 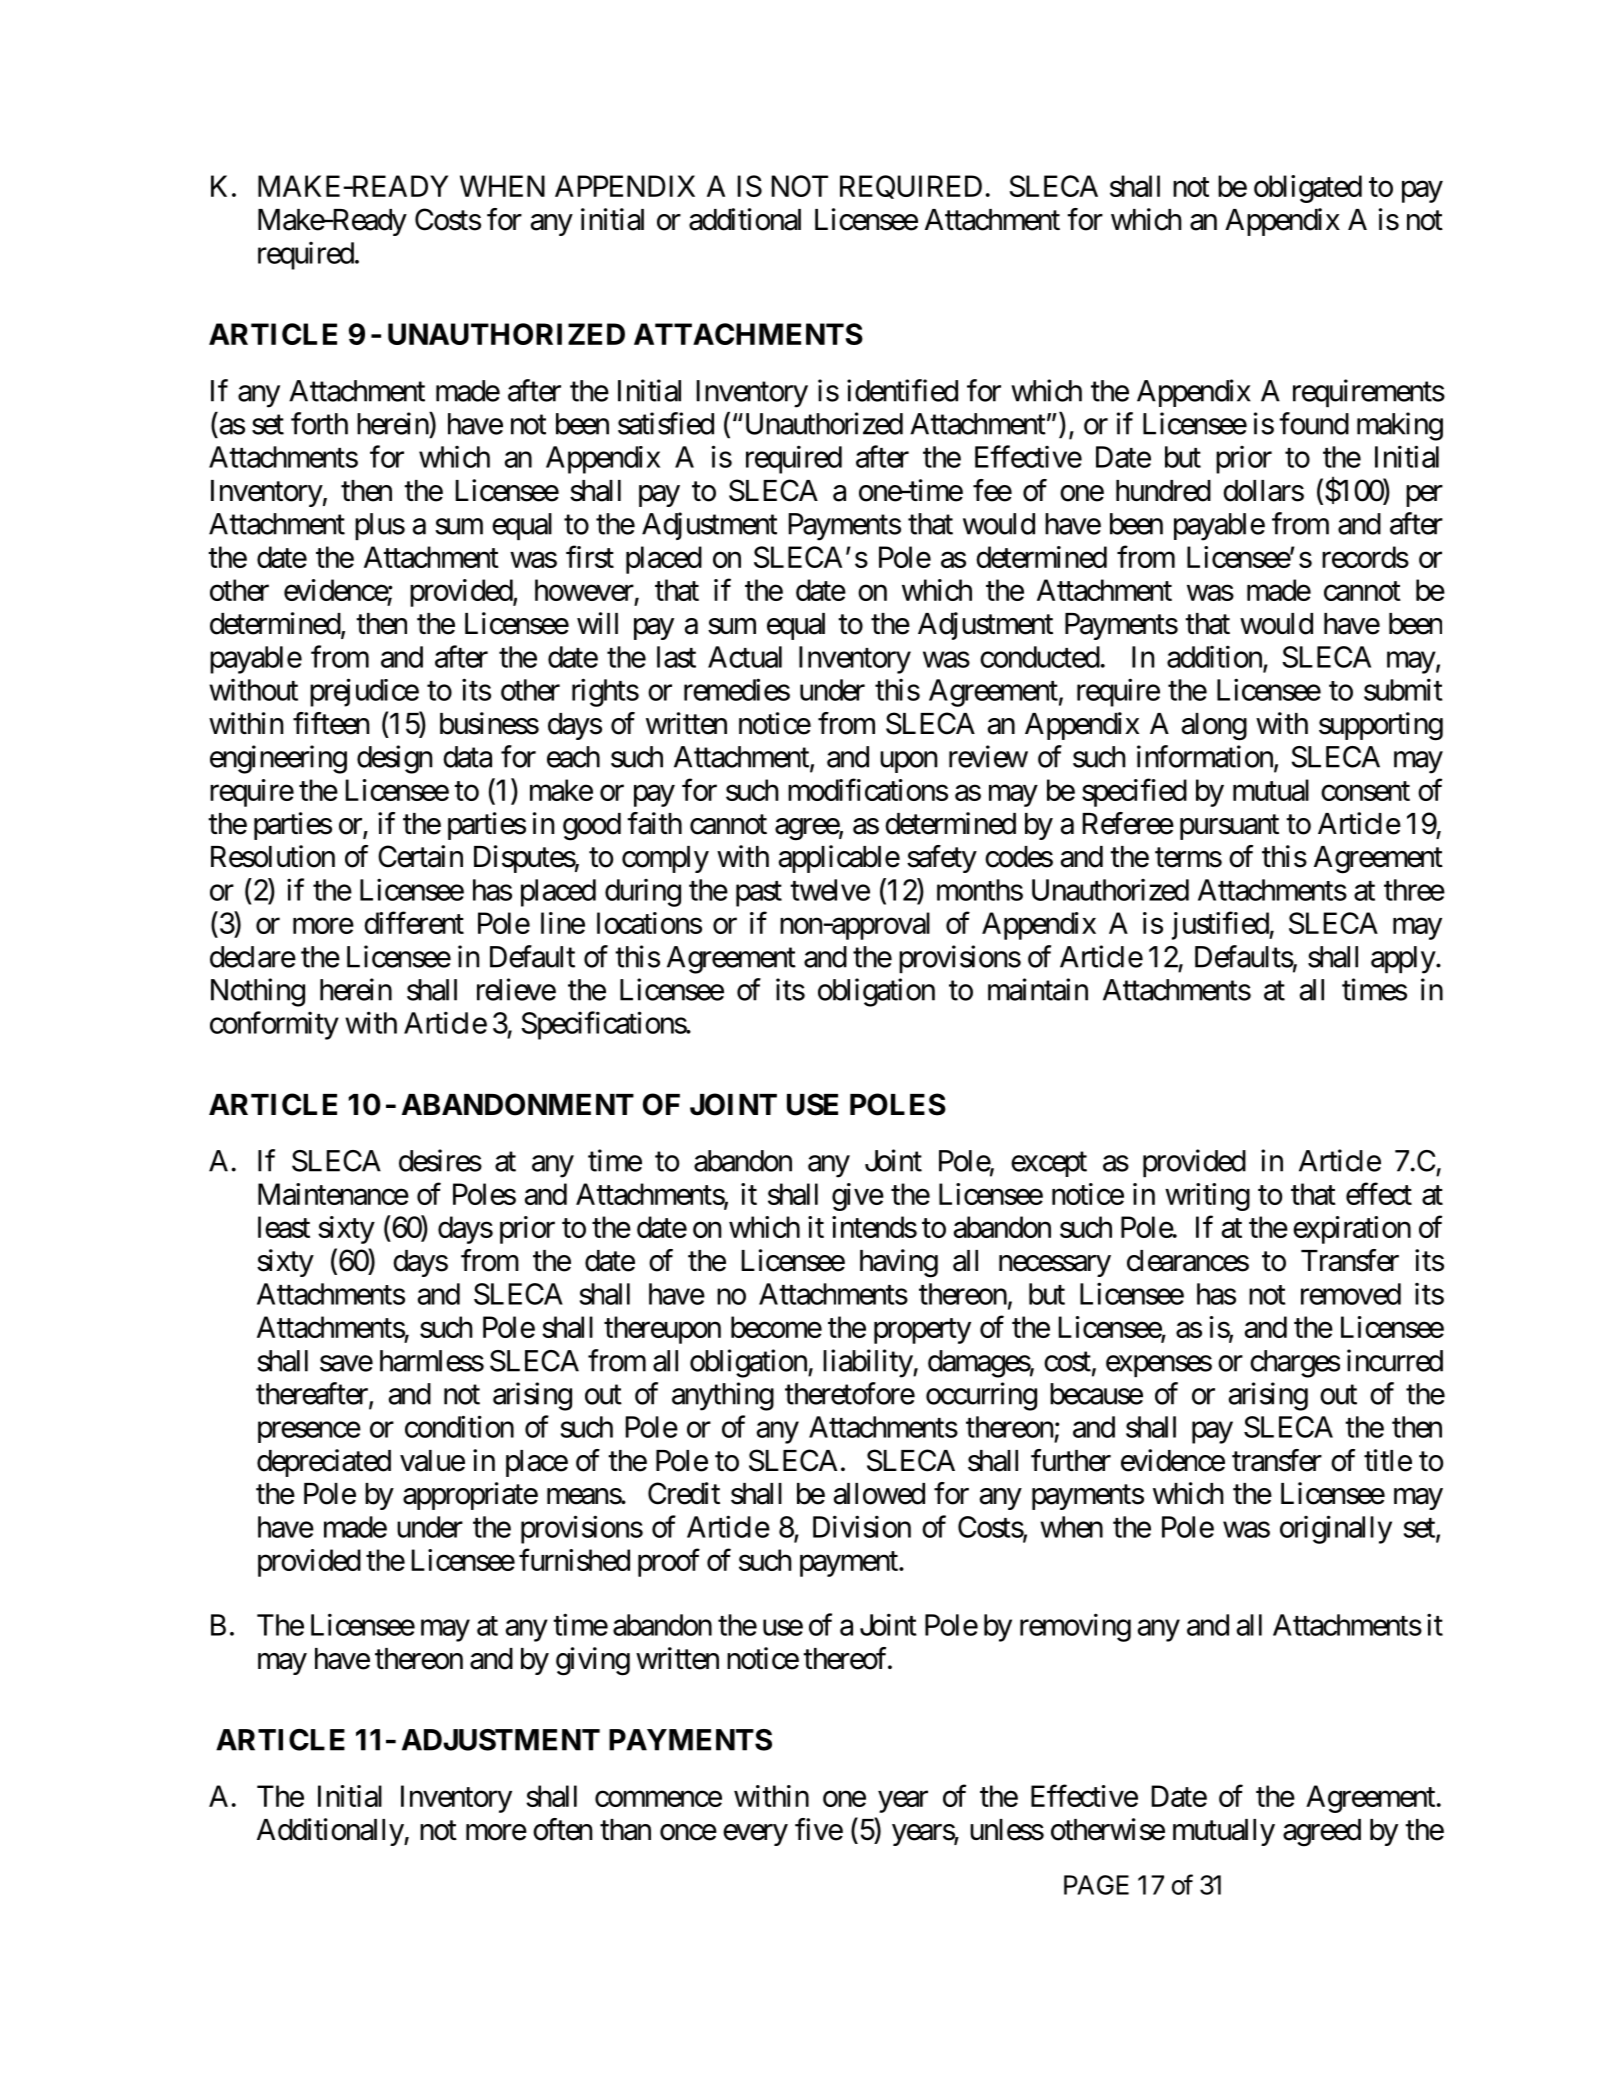 I want to click on obligated, so click(x=1308, y=189).
